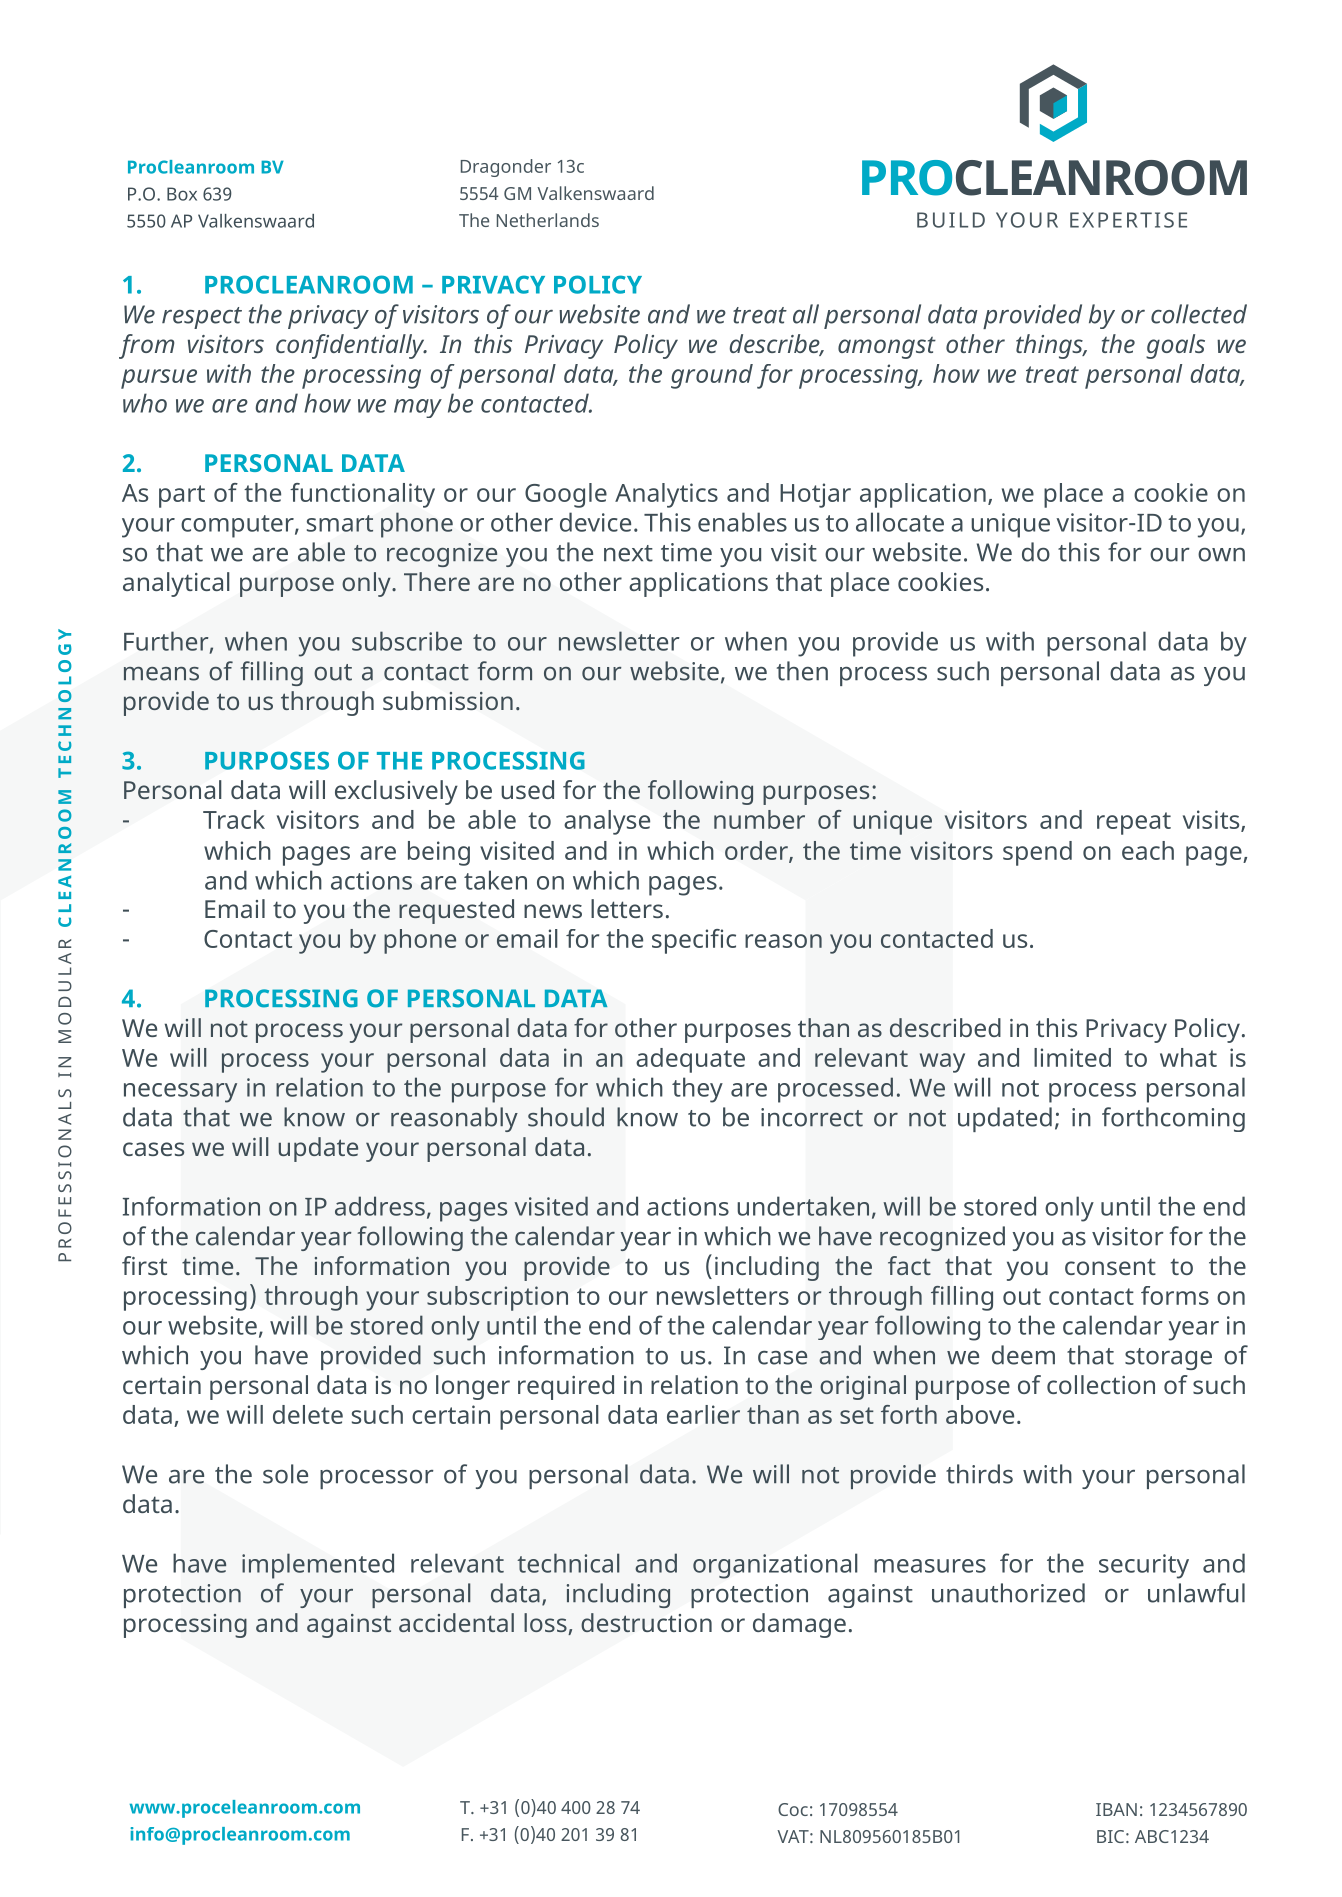 The height and width of the page is (1897, 1342). I want to click on Box, so click(182, 194).
